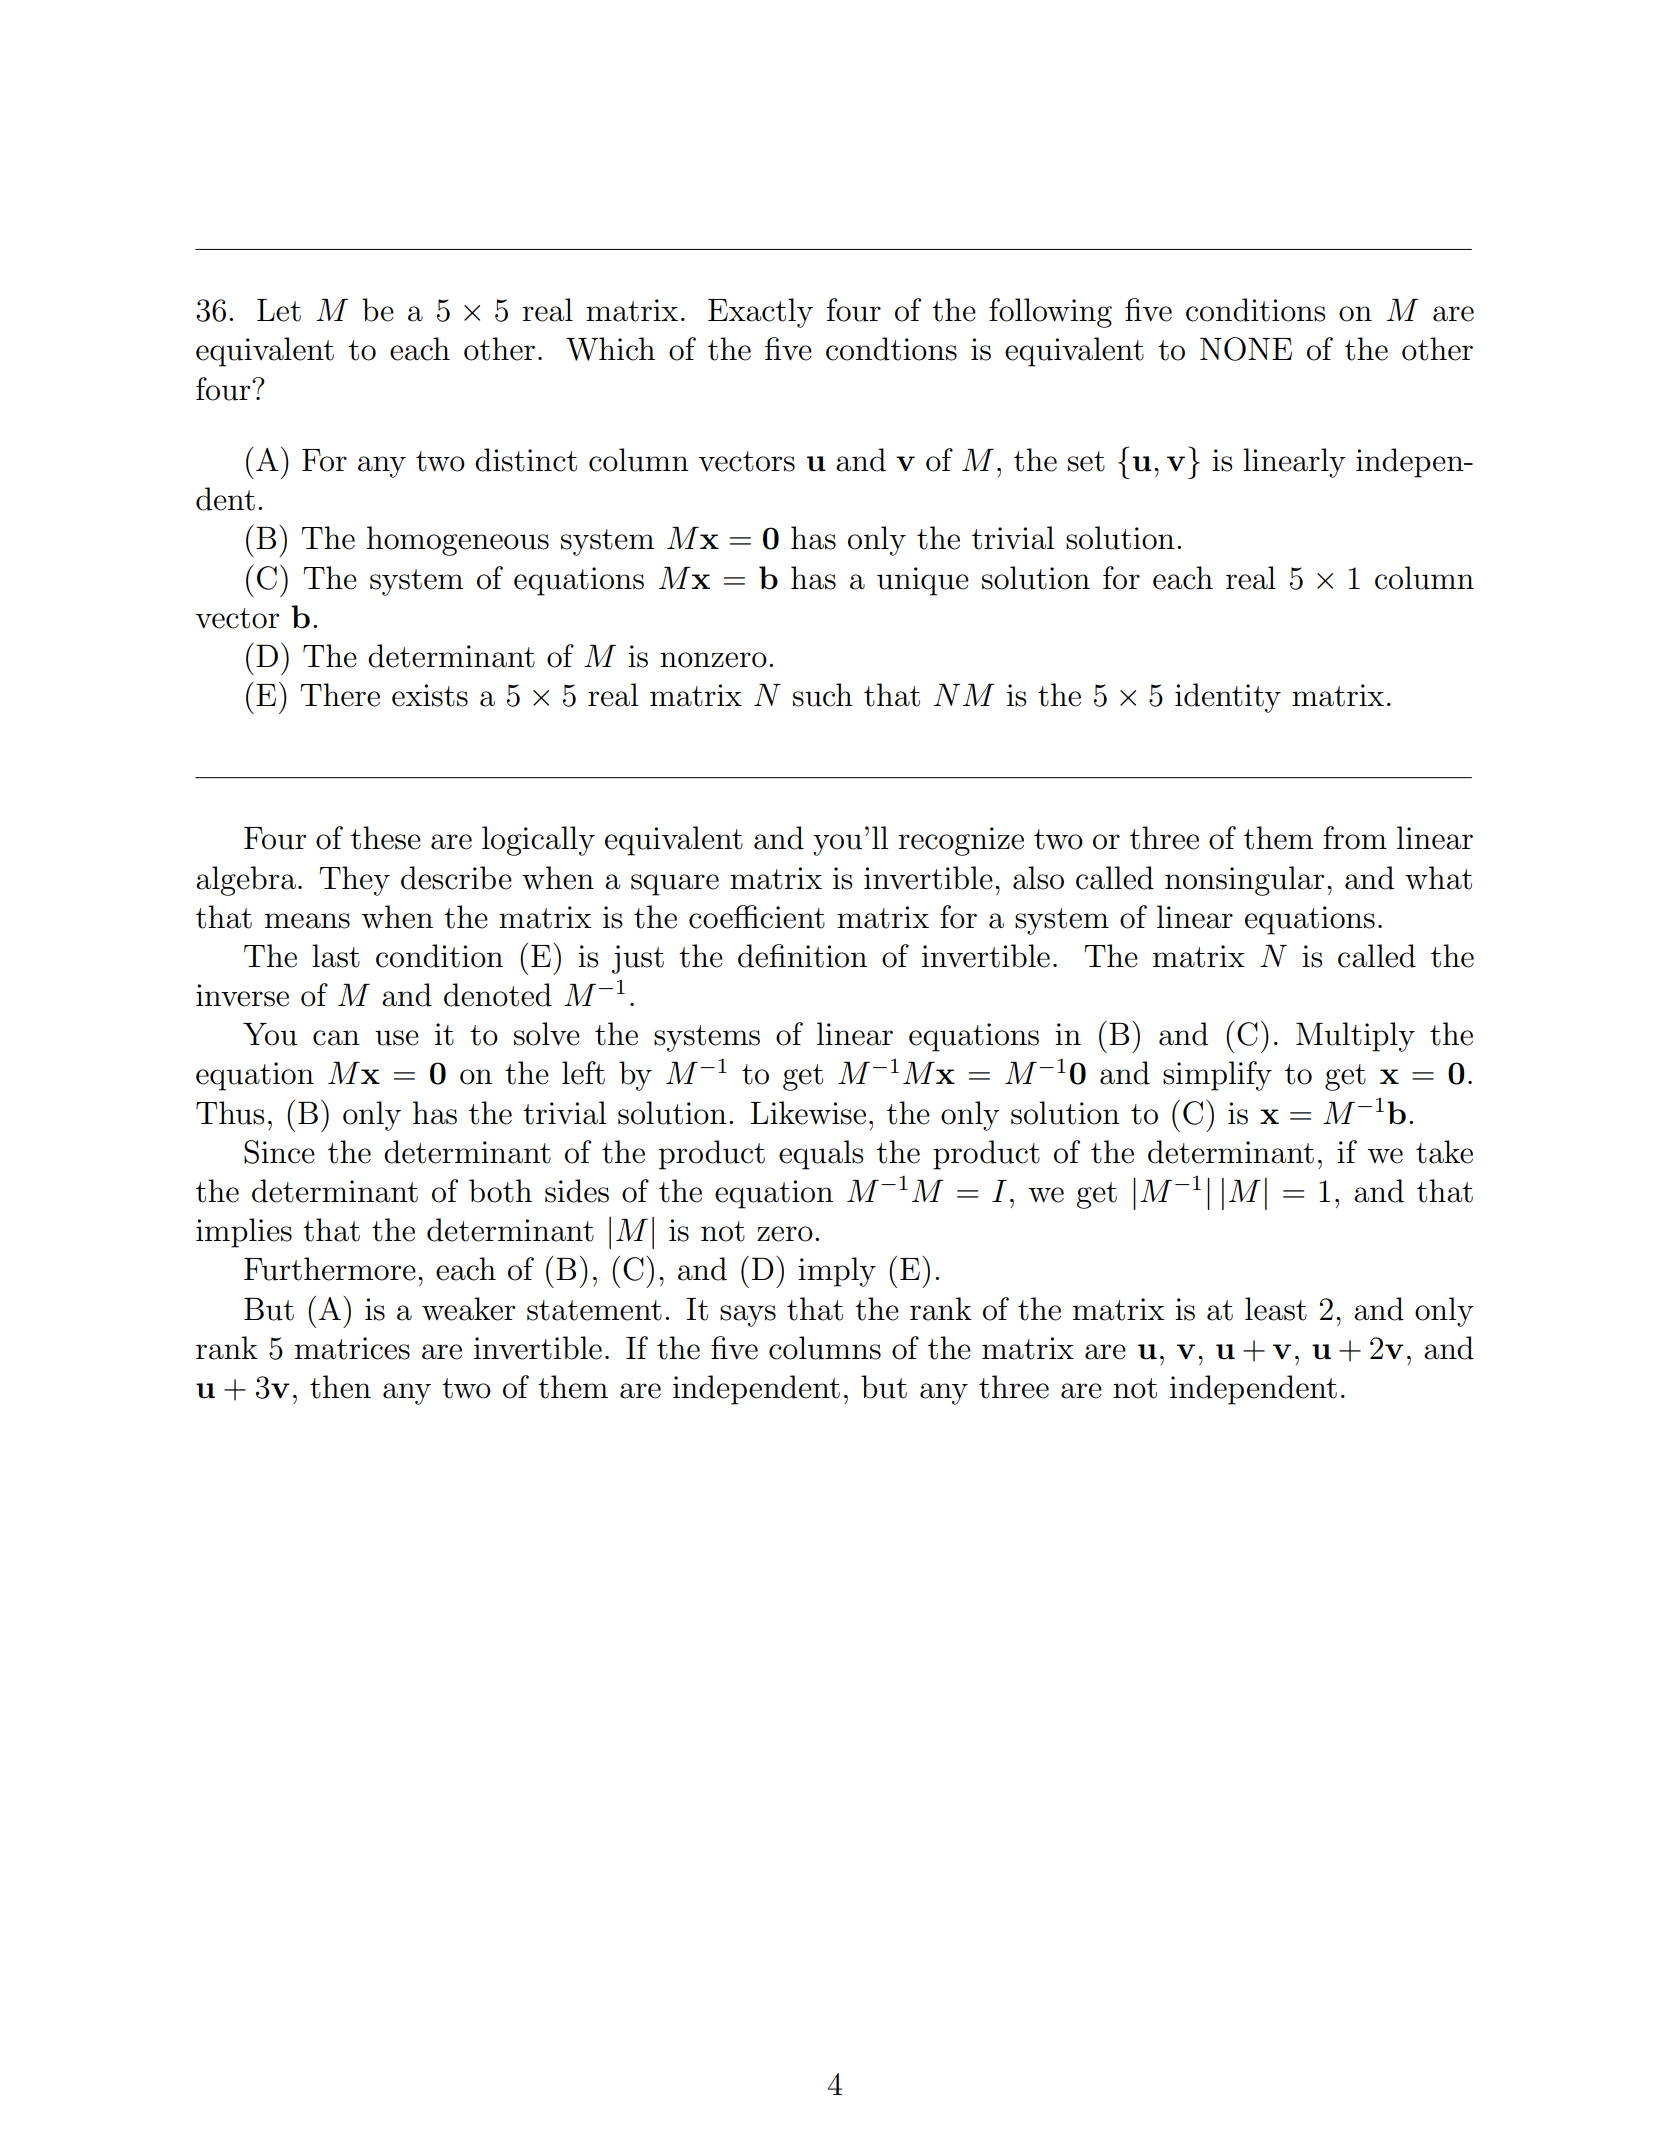 The width and height of the page is (1660, 2148). What do you see at coordinates (279, 310) in the page?
I see `Let` at bounding box center [279, 310].
